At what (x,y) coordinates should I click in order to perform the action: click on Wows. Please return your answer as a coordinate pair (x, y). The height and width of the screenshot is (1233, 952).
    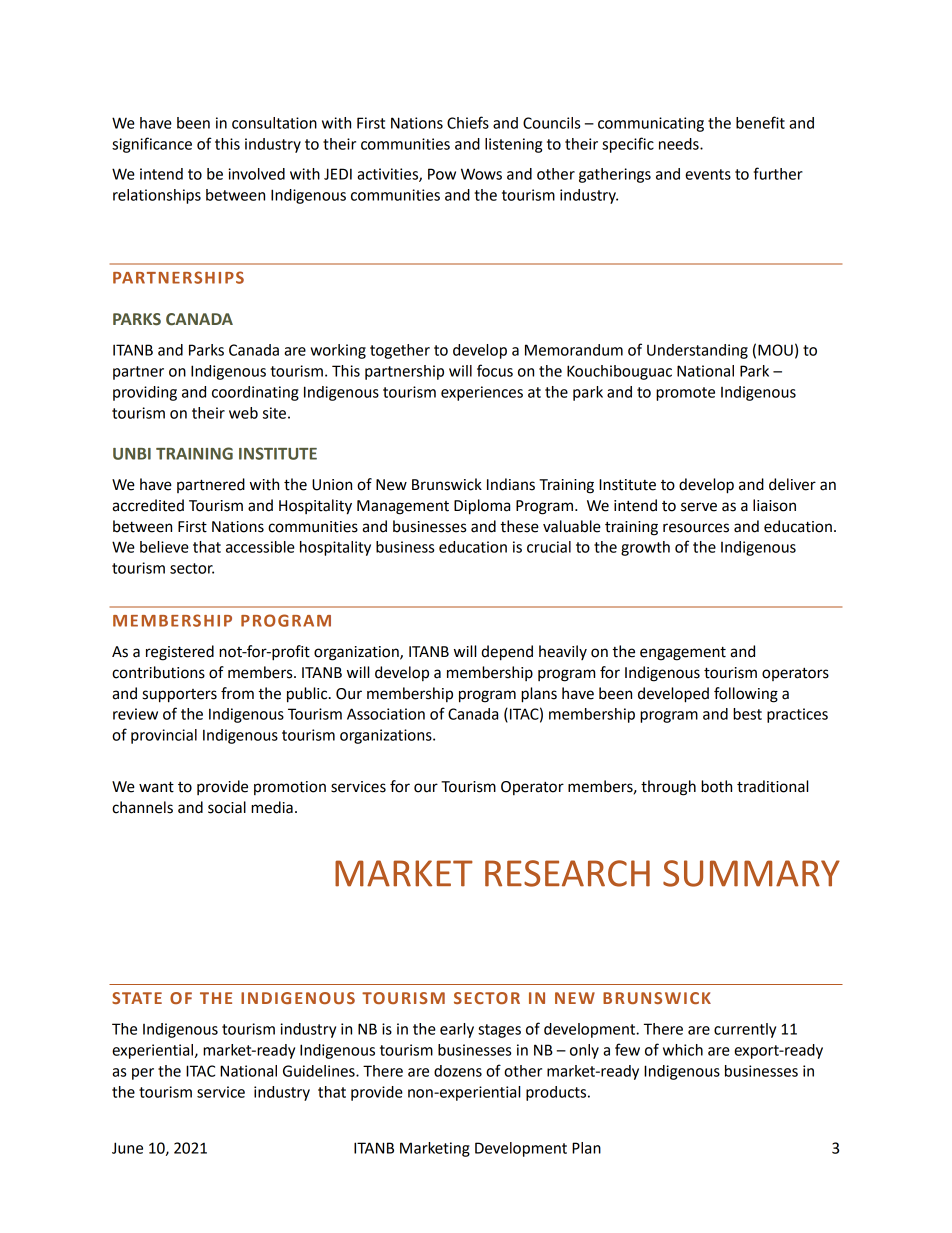
    Looking at the image, I should click on (481, 174).
